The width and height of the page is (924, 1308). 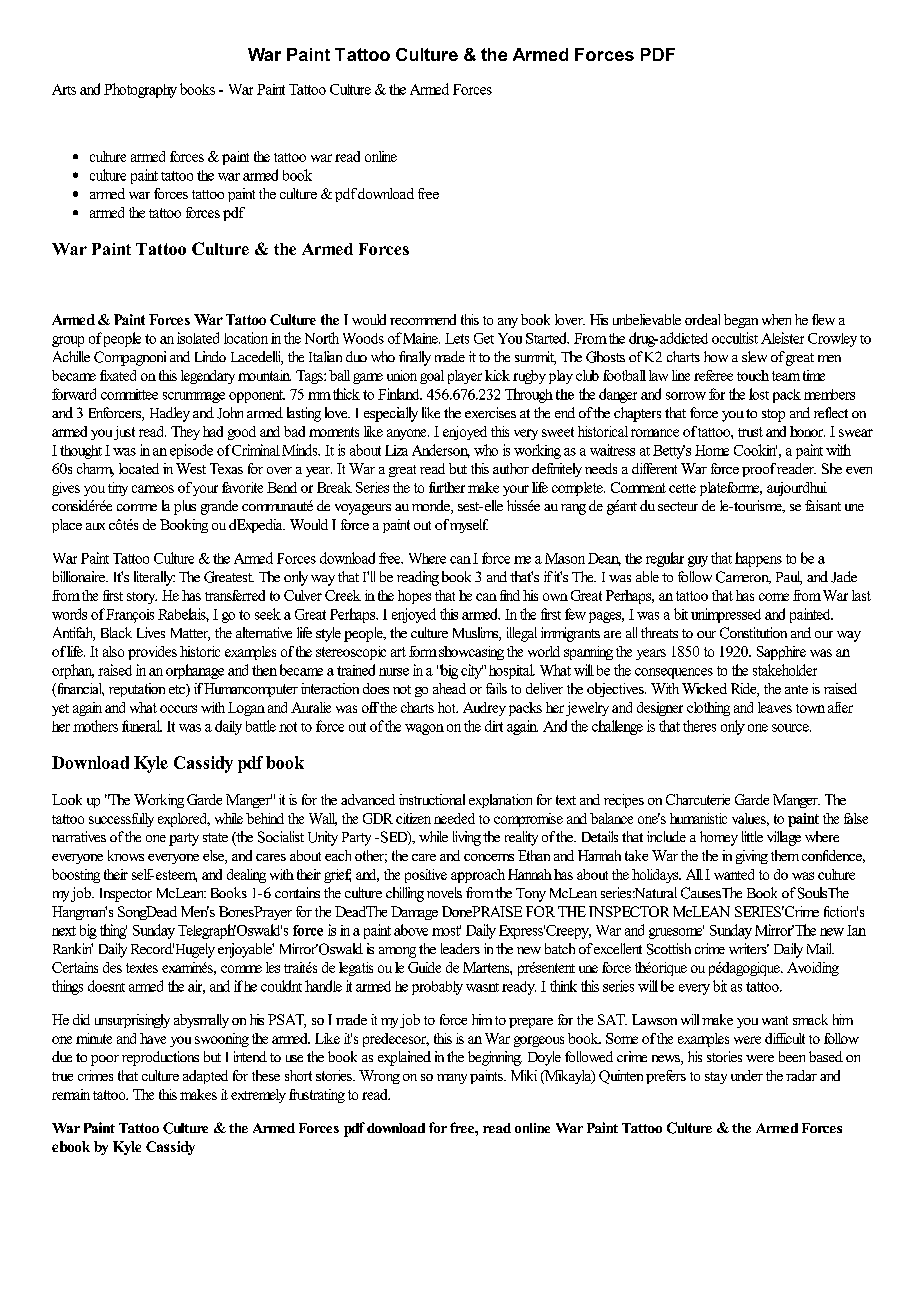 What do you see at coordinates (452, 1079) in the page?
I see `many` at bounding box center [452, 1079].
